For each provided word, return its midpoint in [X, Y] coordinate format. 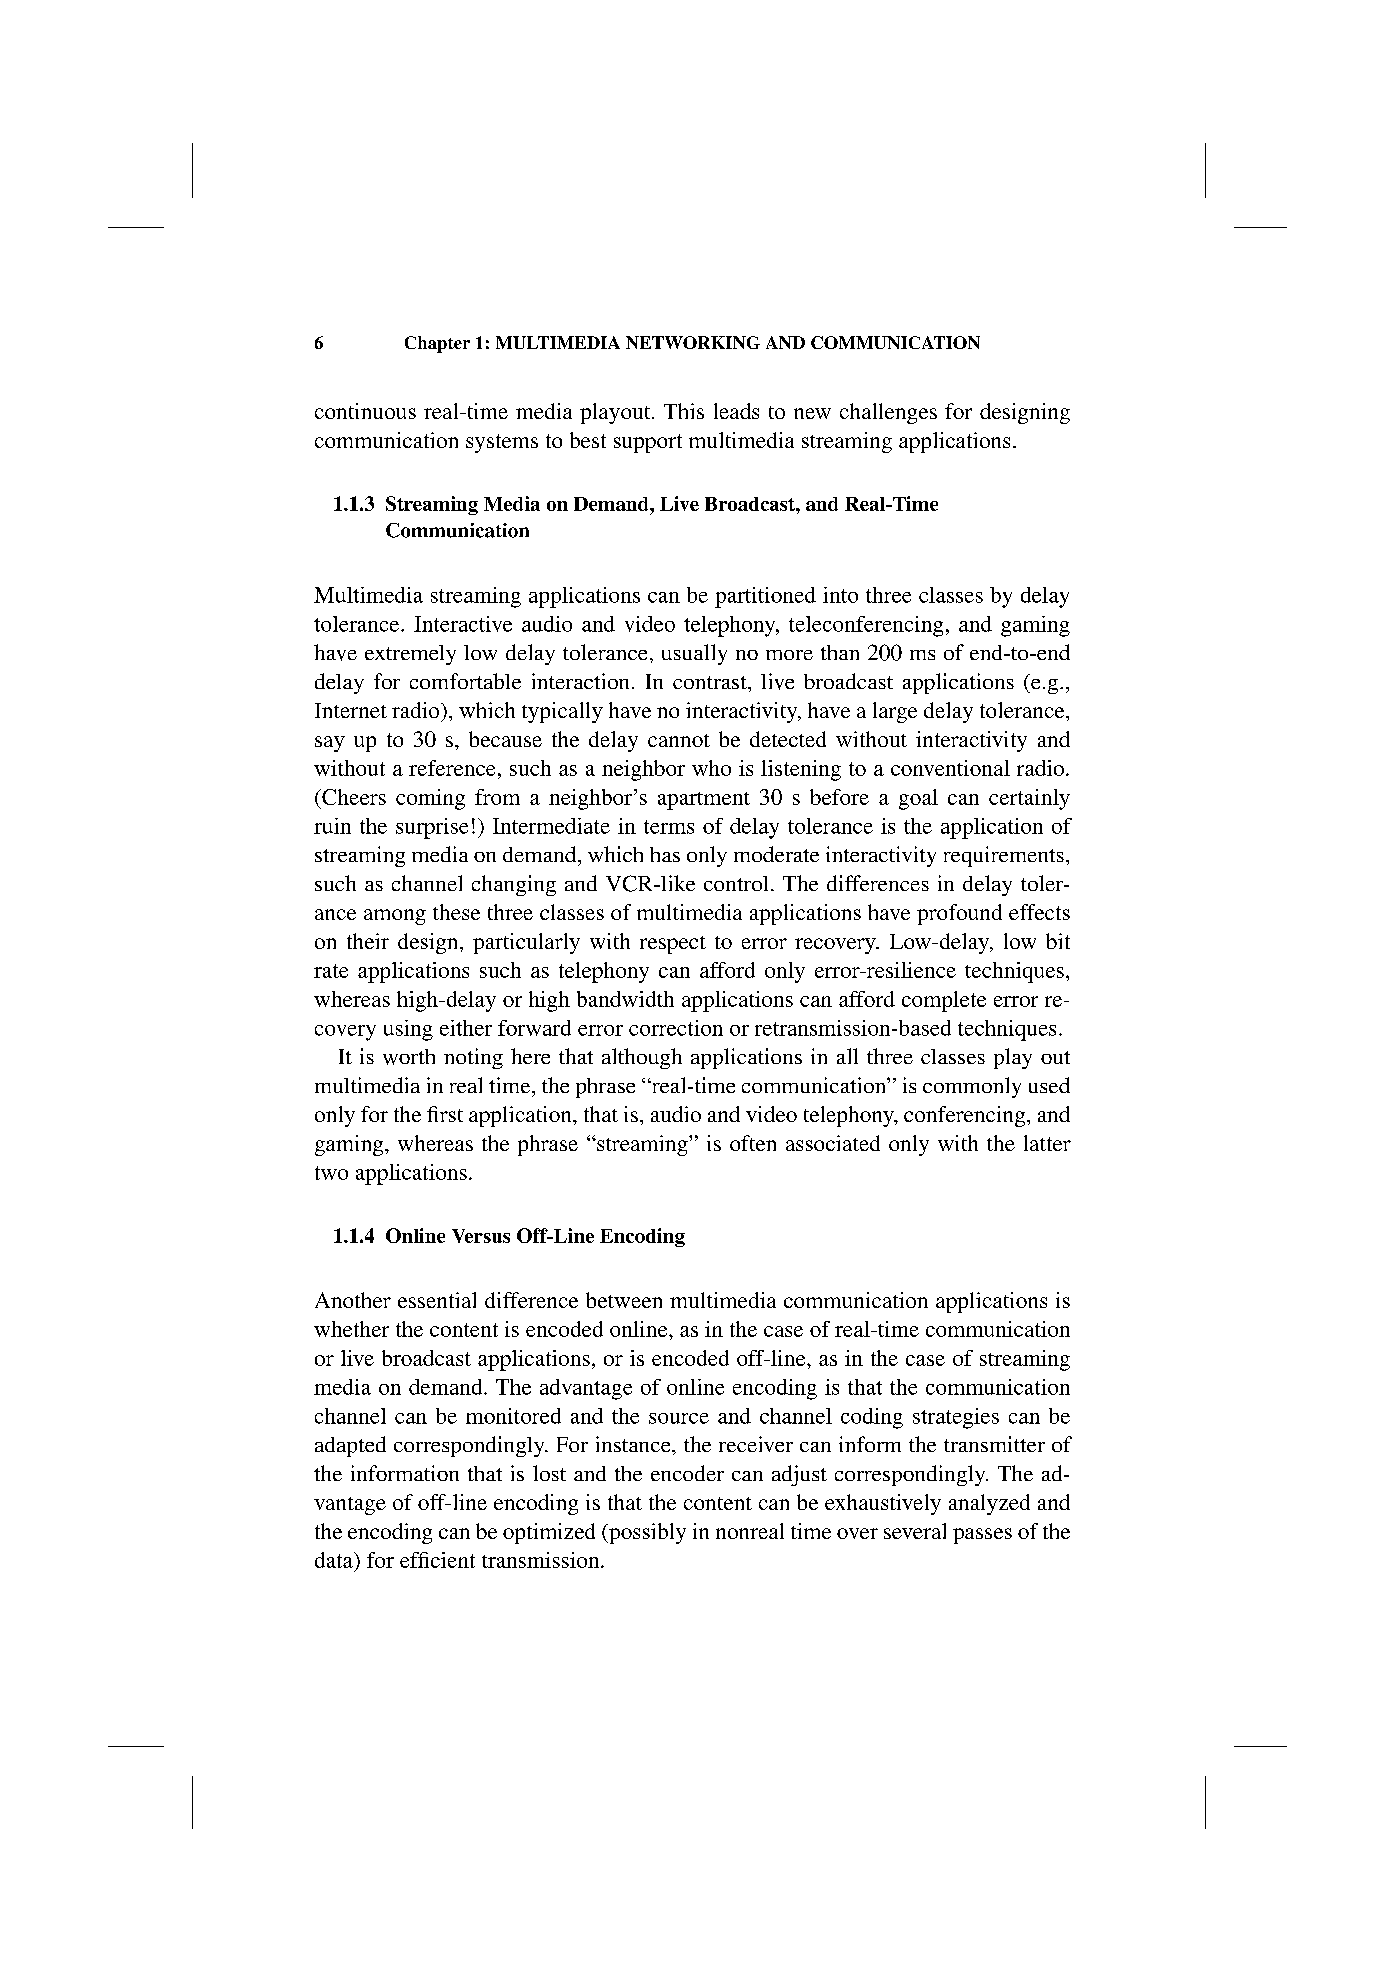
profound [959, 914]
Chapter [437, 344]
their [368, 941]
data [335, 1560]
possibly [646, 1533]
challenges [888, 413]
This [684, 411]
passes [982, 1536]
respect [673, 945]
